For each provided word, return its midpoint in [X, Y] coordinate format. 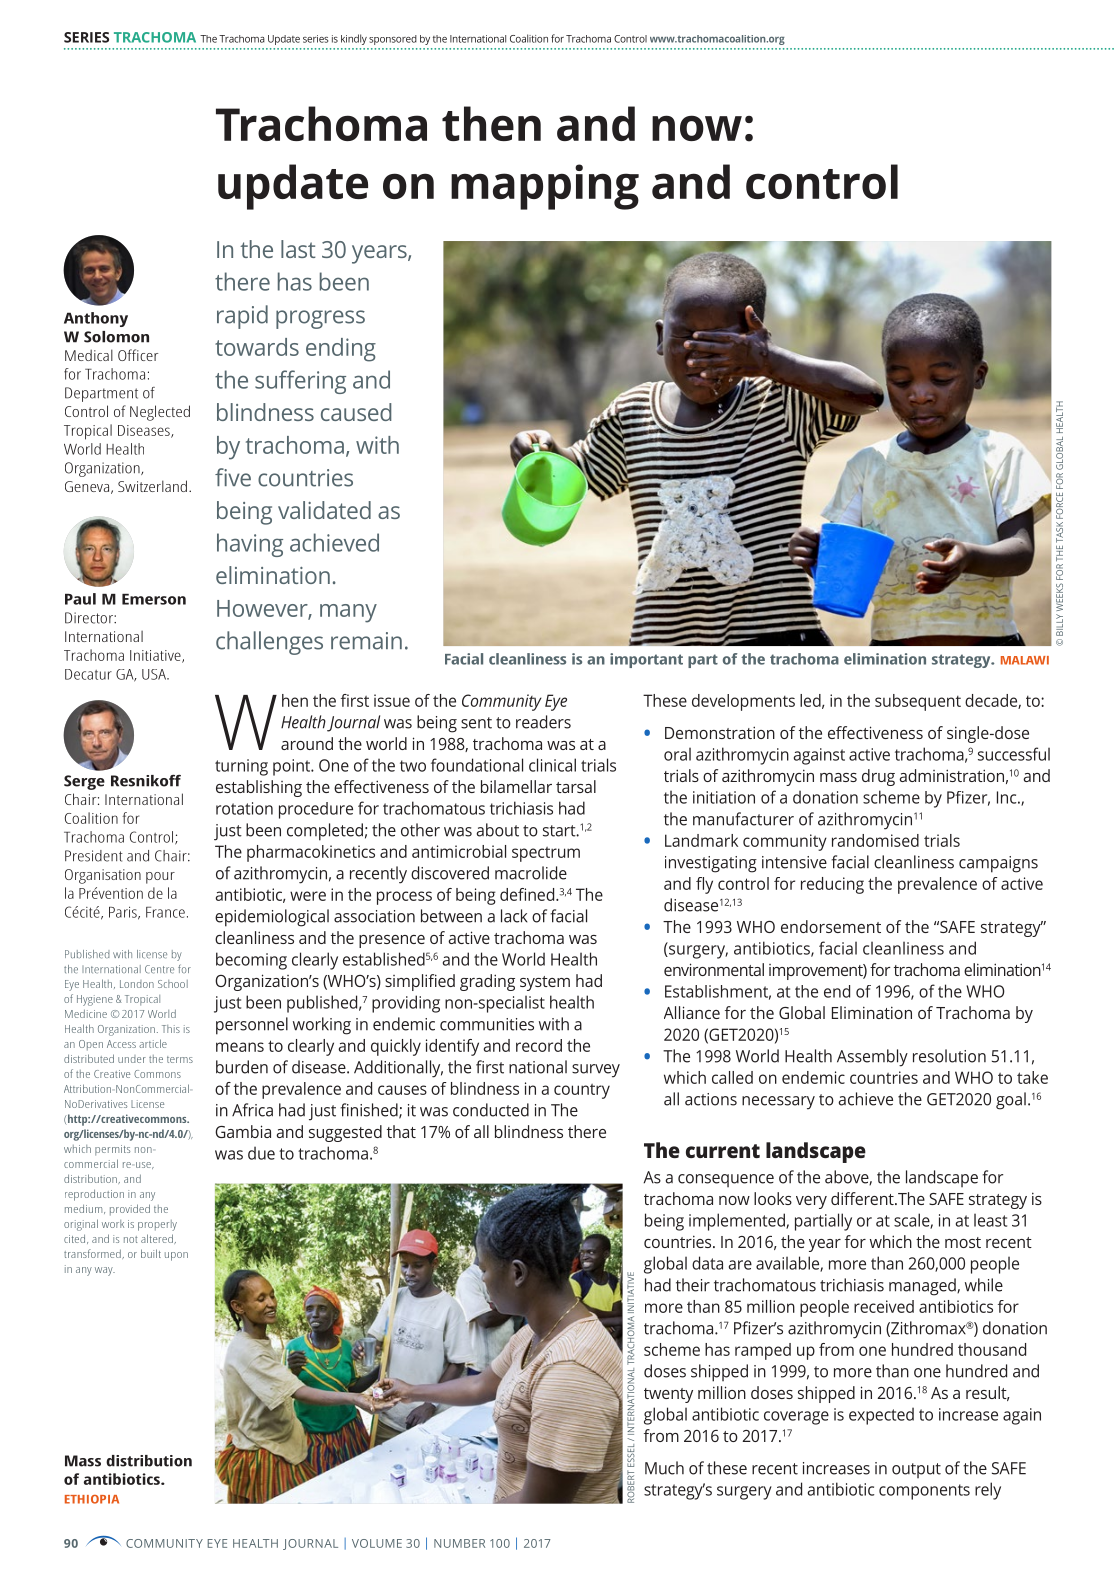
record [539, 1045]
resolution [949, 1056]
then [491, 123]
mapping [545, 187]
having [250, 545]
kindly [354, 39]
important [646, 660]
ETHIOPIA [92, 1499]
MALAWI [1025, 660]
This [171, 1029]
